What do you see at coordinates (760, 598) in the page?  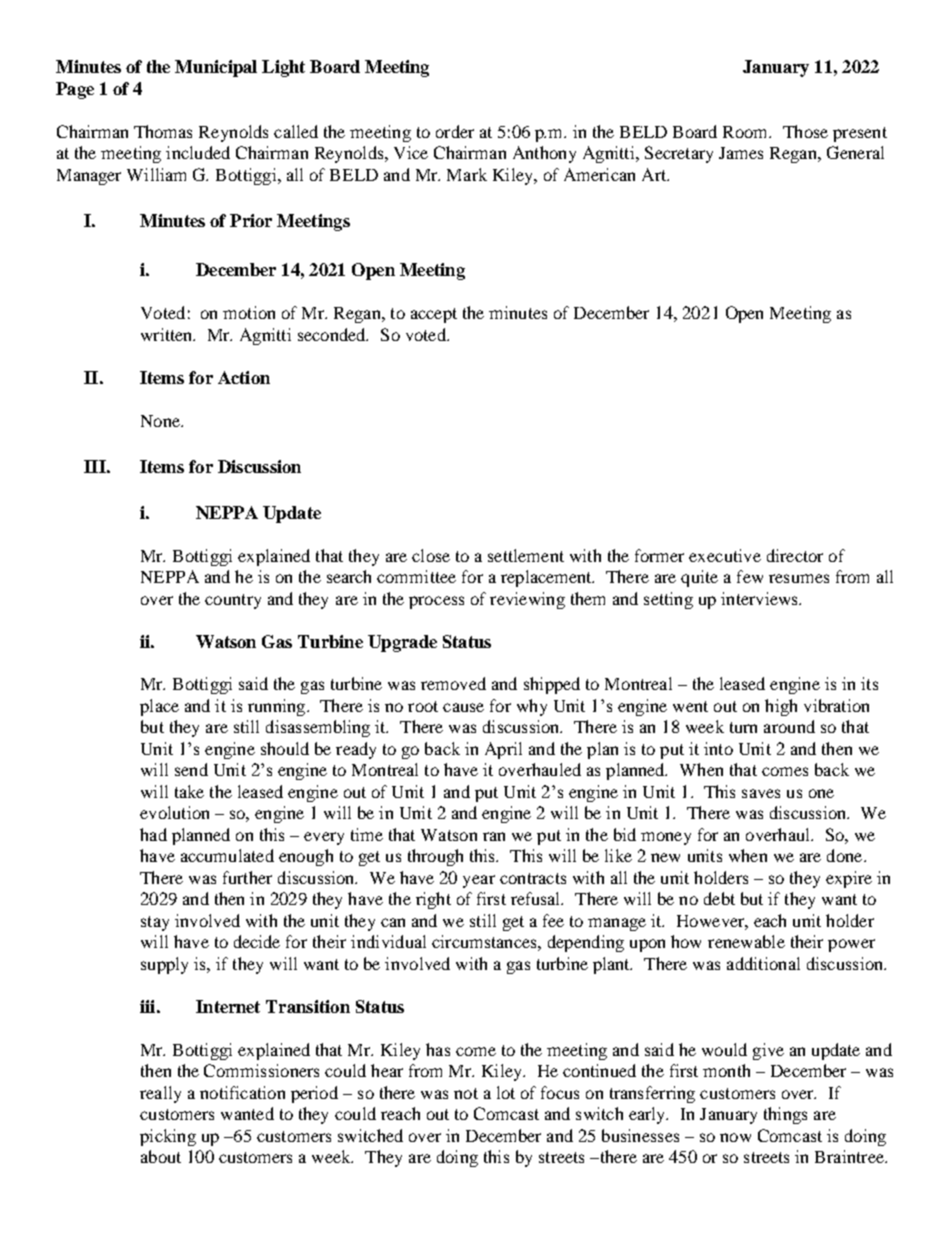 I see `interviews` at bounding box center [760, 598].
